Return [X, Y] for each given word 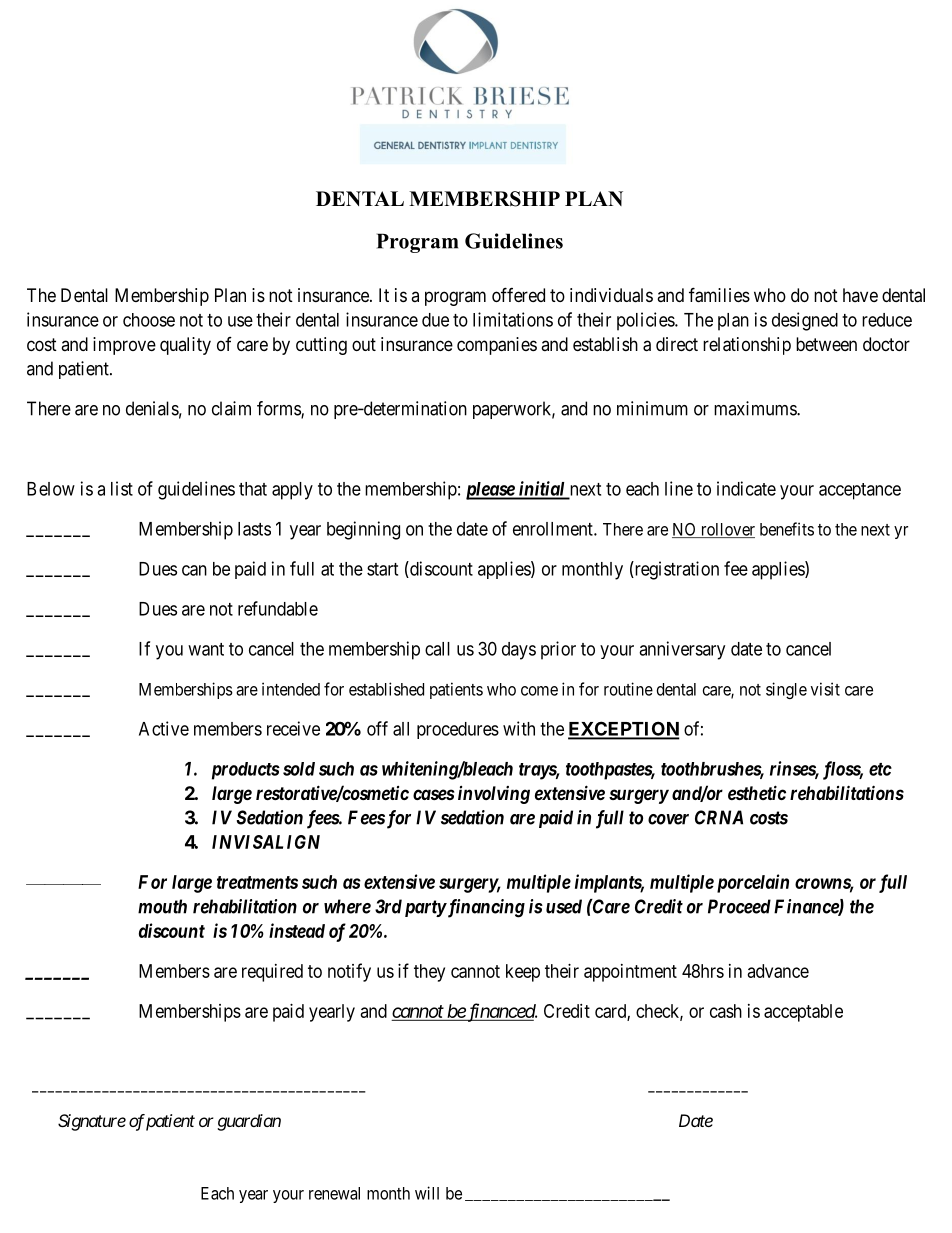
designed [805, 321]
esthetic [757, 792]
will [427, 1193]
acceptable [803, 1013]
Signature [92, 1122]
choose [149, 320]
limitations [513, 319]
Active [164, 728]
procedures [458, 730]
